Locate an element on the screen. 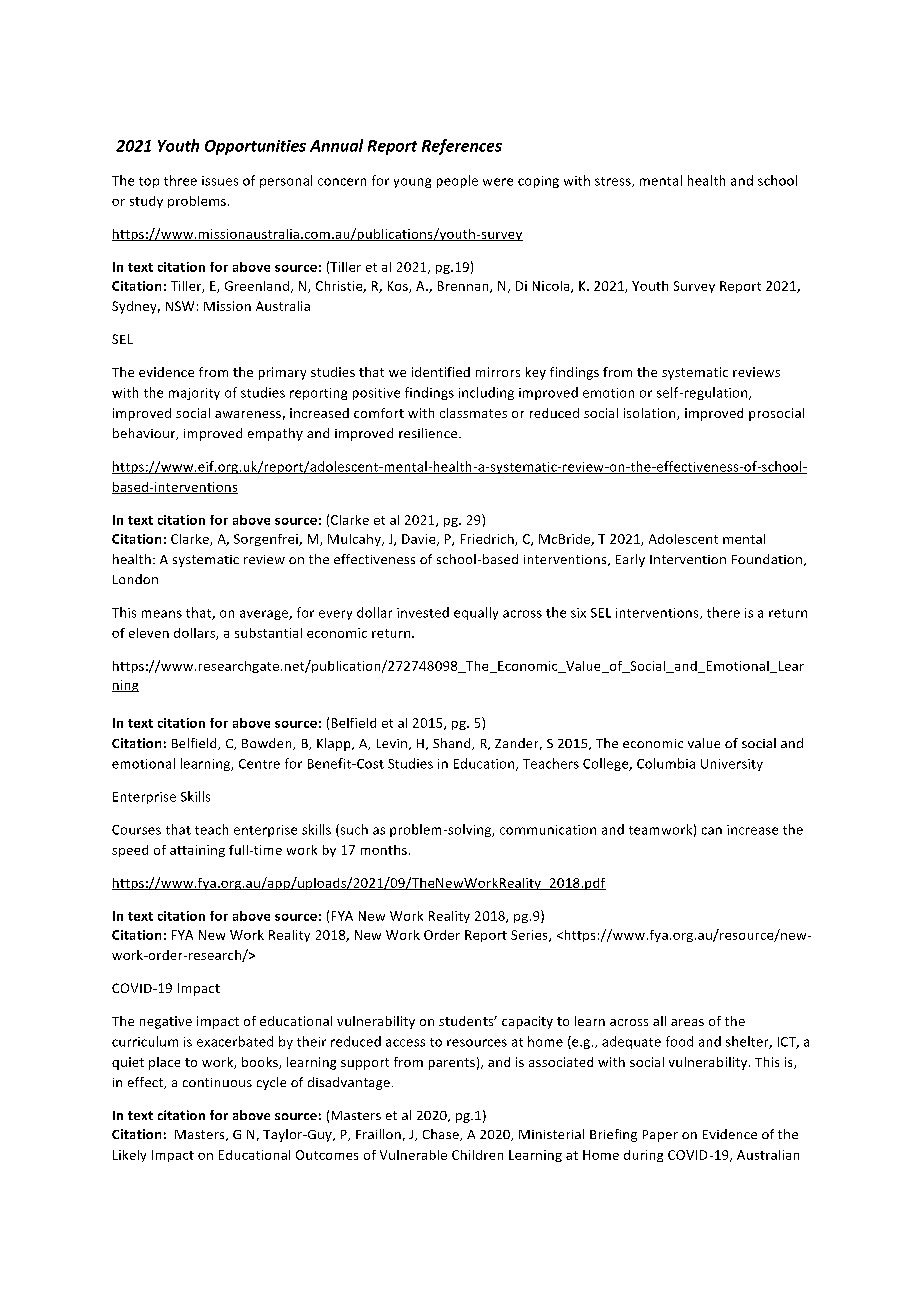 The image size is (924, 1308). Chase is located at coordinates (442, 1135).
